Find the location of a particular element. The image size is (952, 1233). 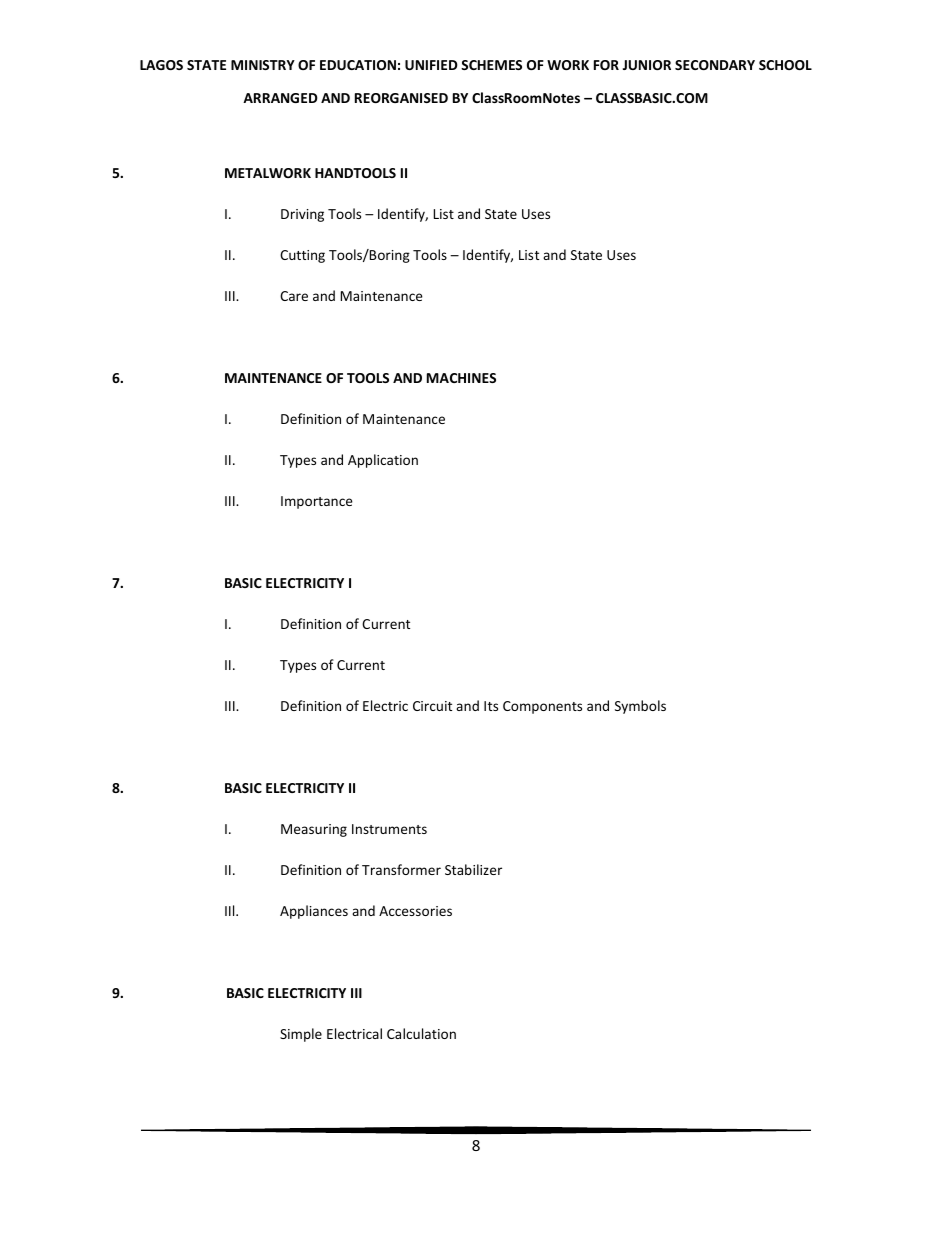

Importance is located at coordinates (317, 502).
